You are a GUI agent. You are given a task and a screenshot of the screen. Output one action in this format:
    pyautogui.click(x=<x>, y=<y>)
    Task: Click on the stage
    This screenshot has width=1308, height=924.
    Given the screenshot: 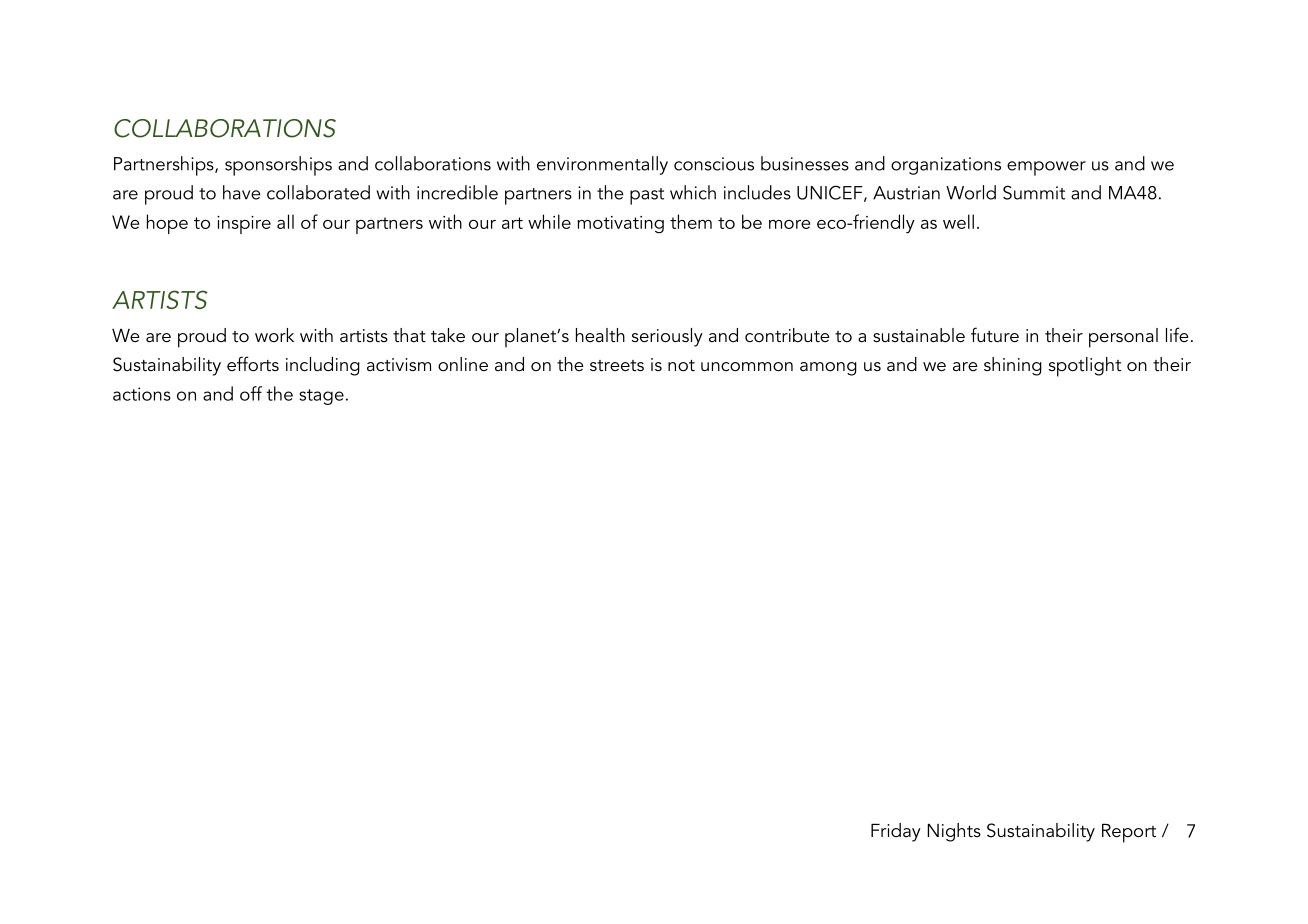 What is the action you would take?
    pyautogui.click(x=321, y=397)
